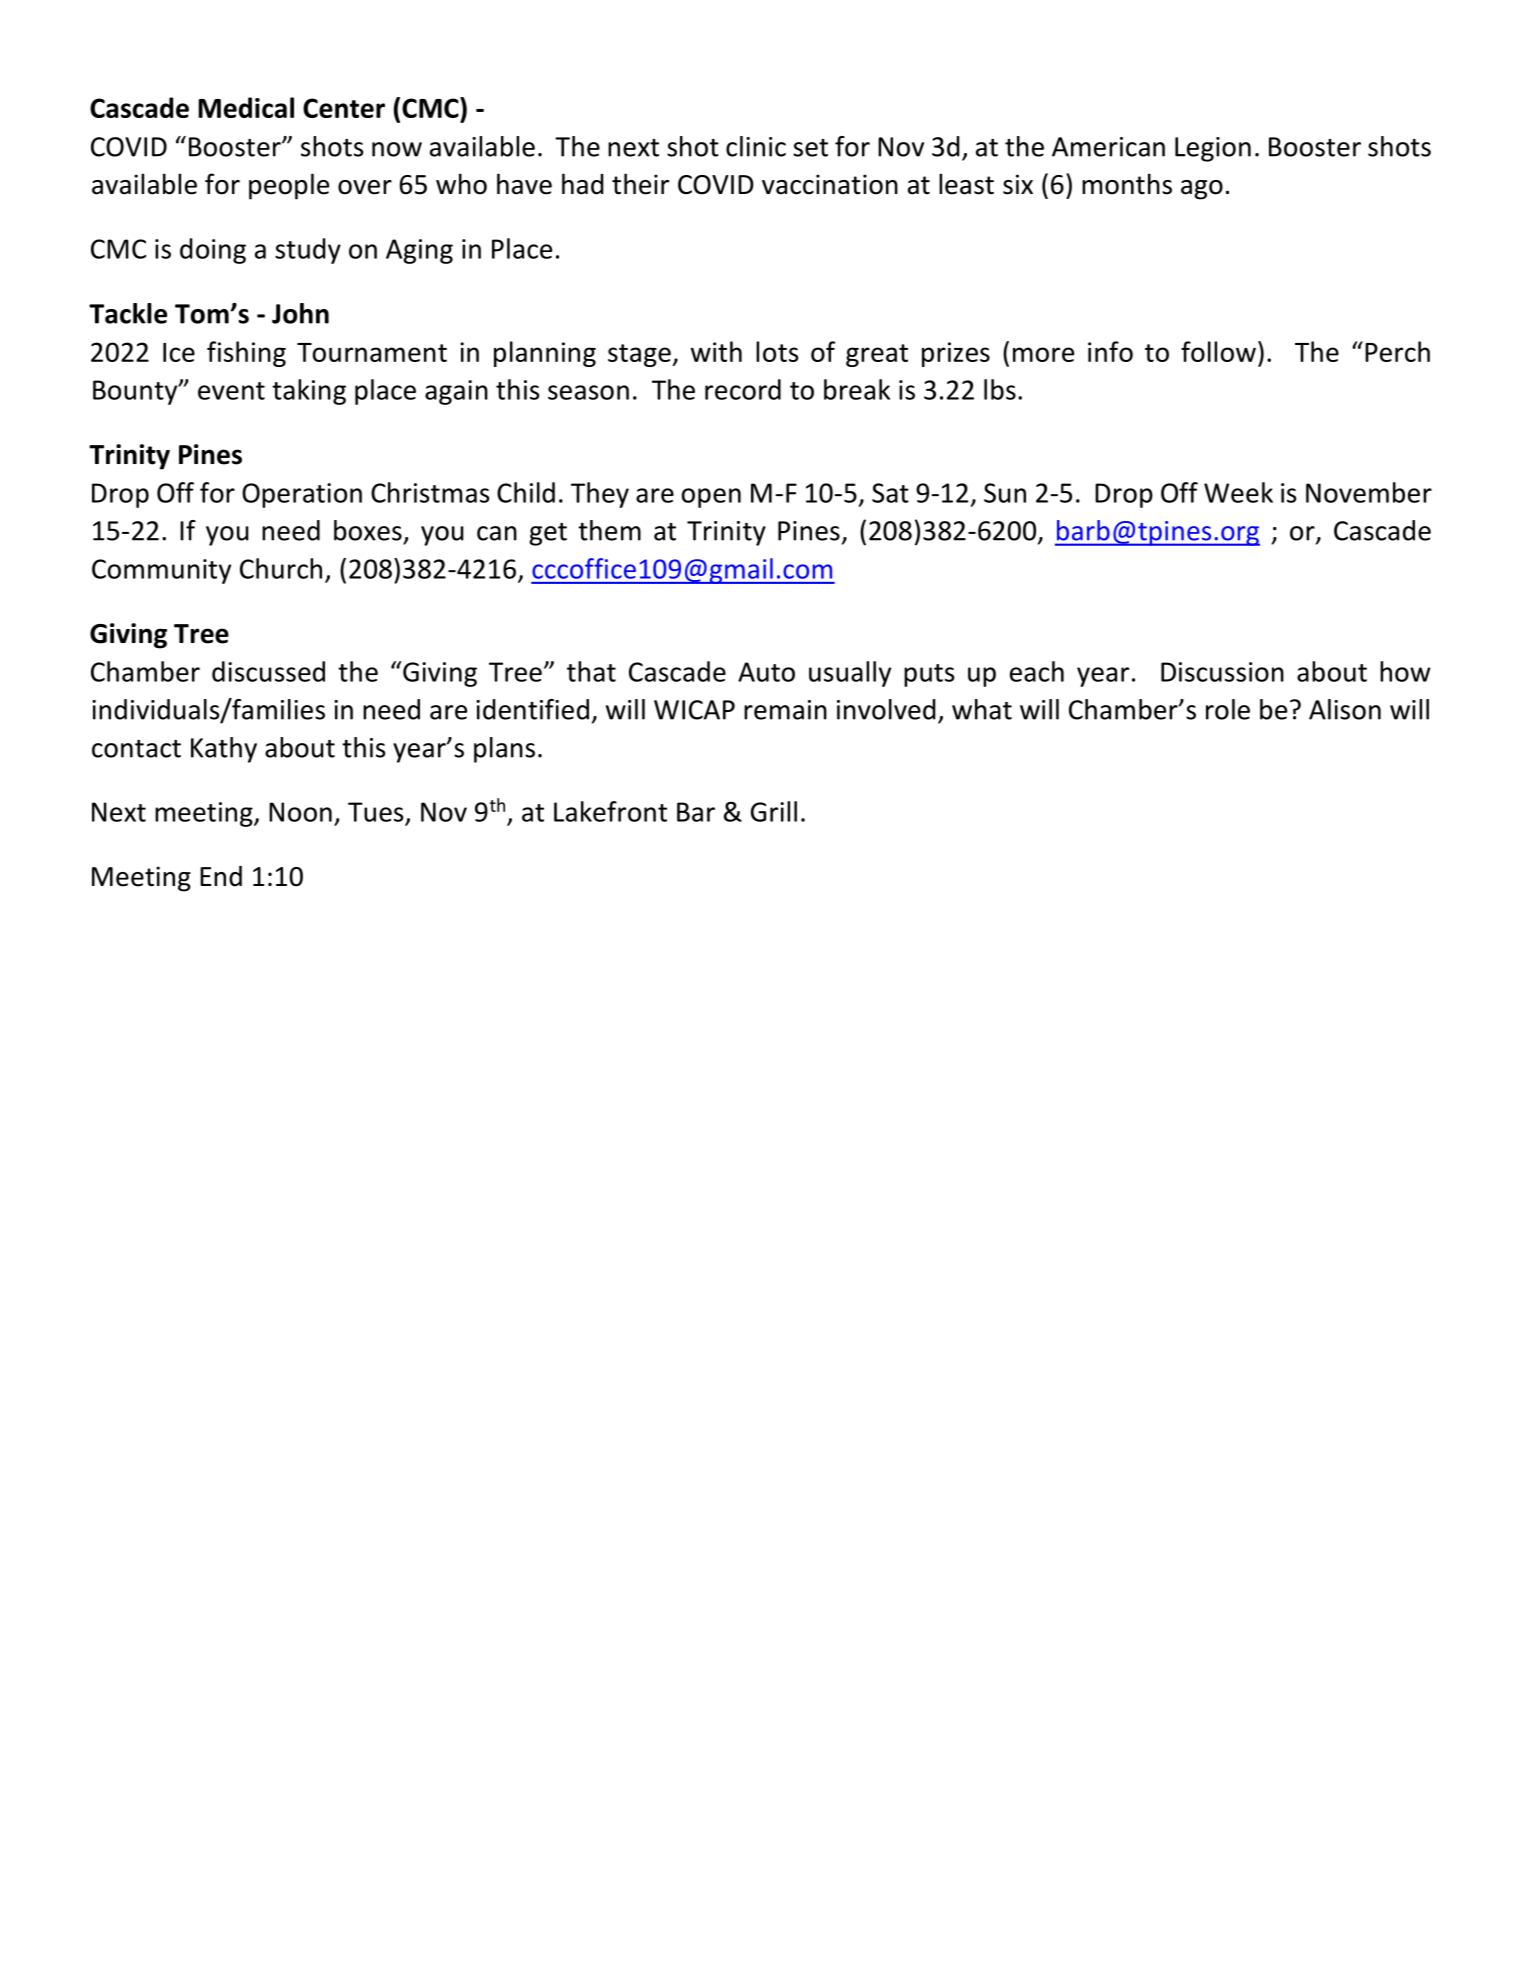 The image size is (1521, 1968). What do you see at coordinates (766, 672) in the screenshot?
I see `Auto` at bounding box center [766, 672].
